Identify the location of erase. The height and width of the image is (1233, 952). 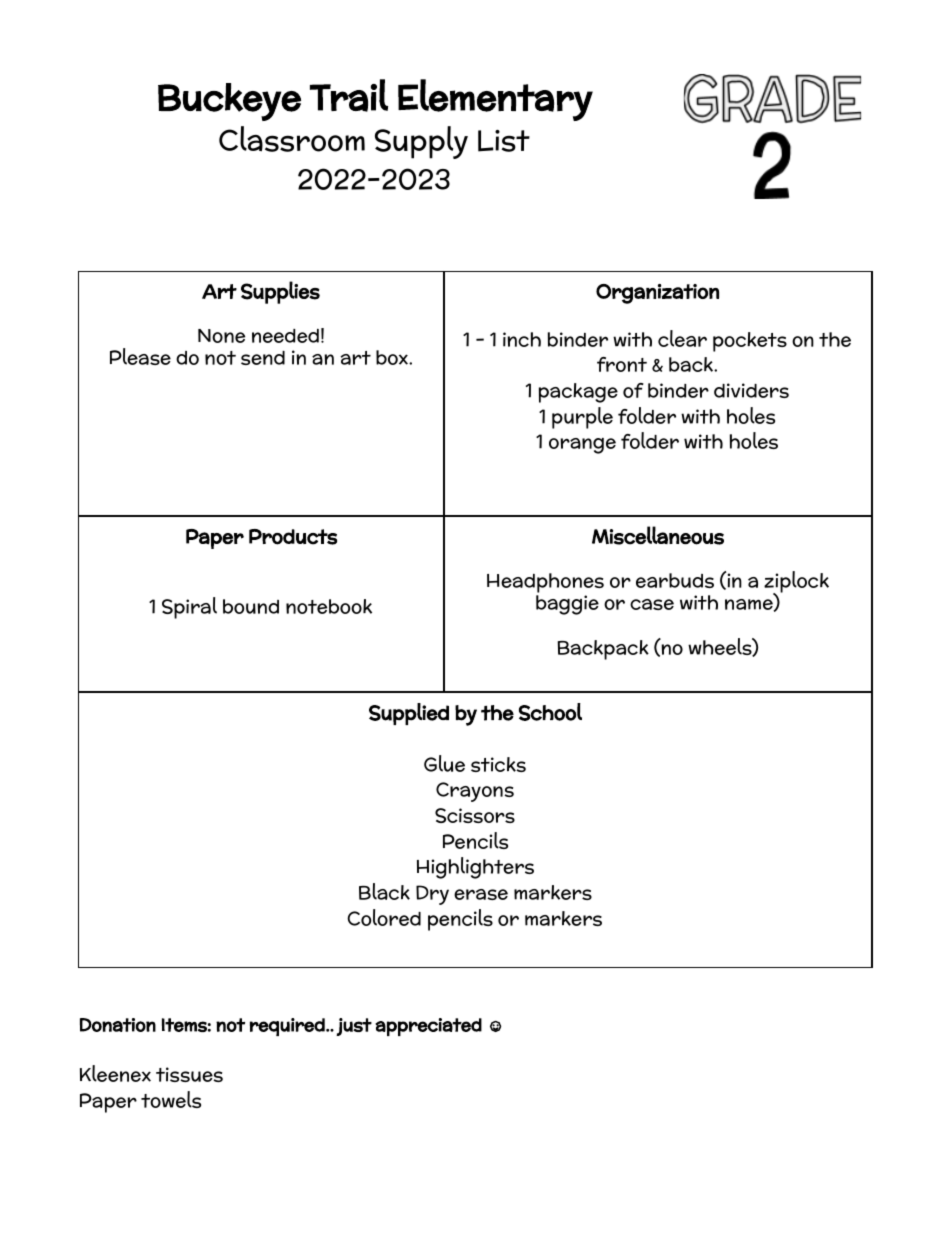
(481, 894).
